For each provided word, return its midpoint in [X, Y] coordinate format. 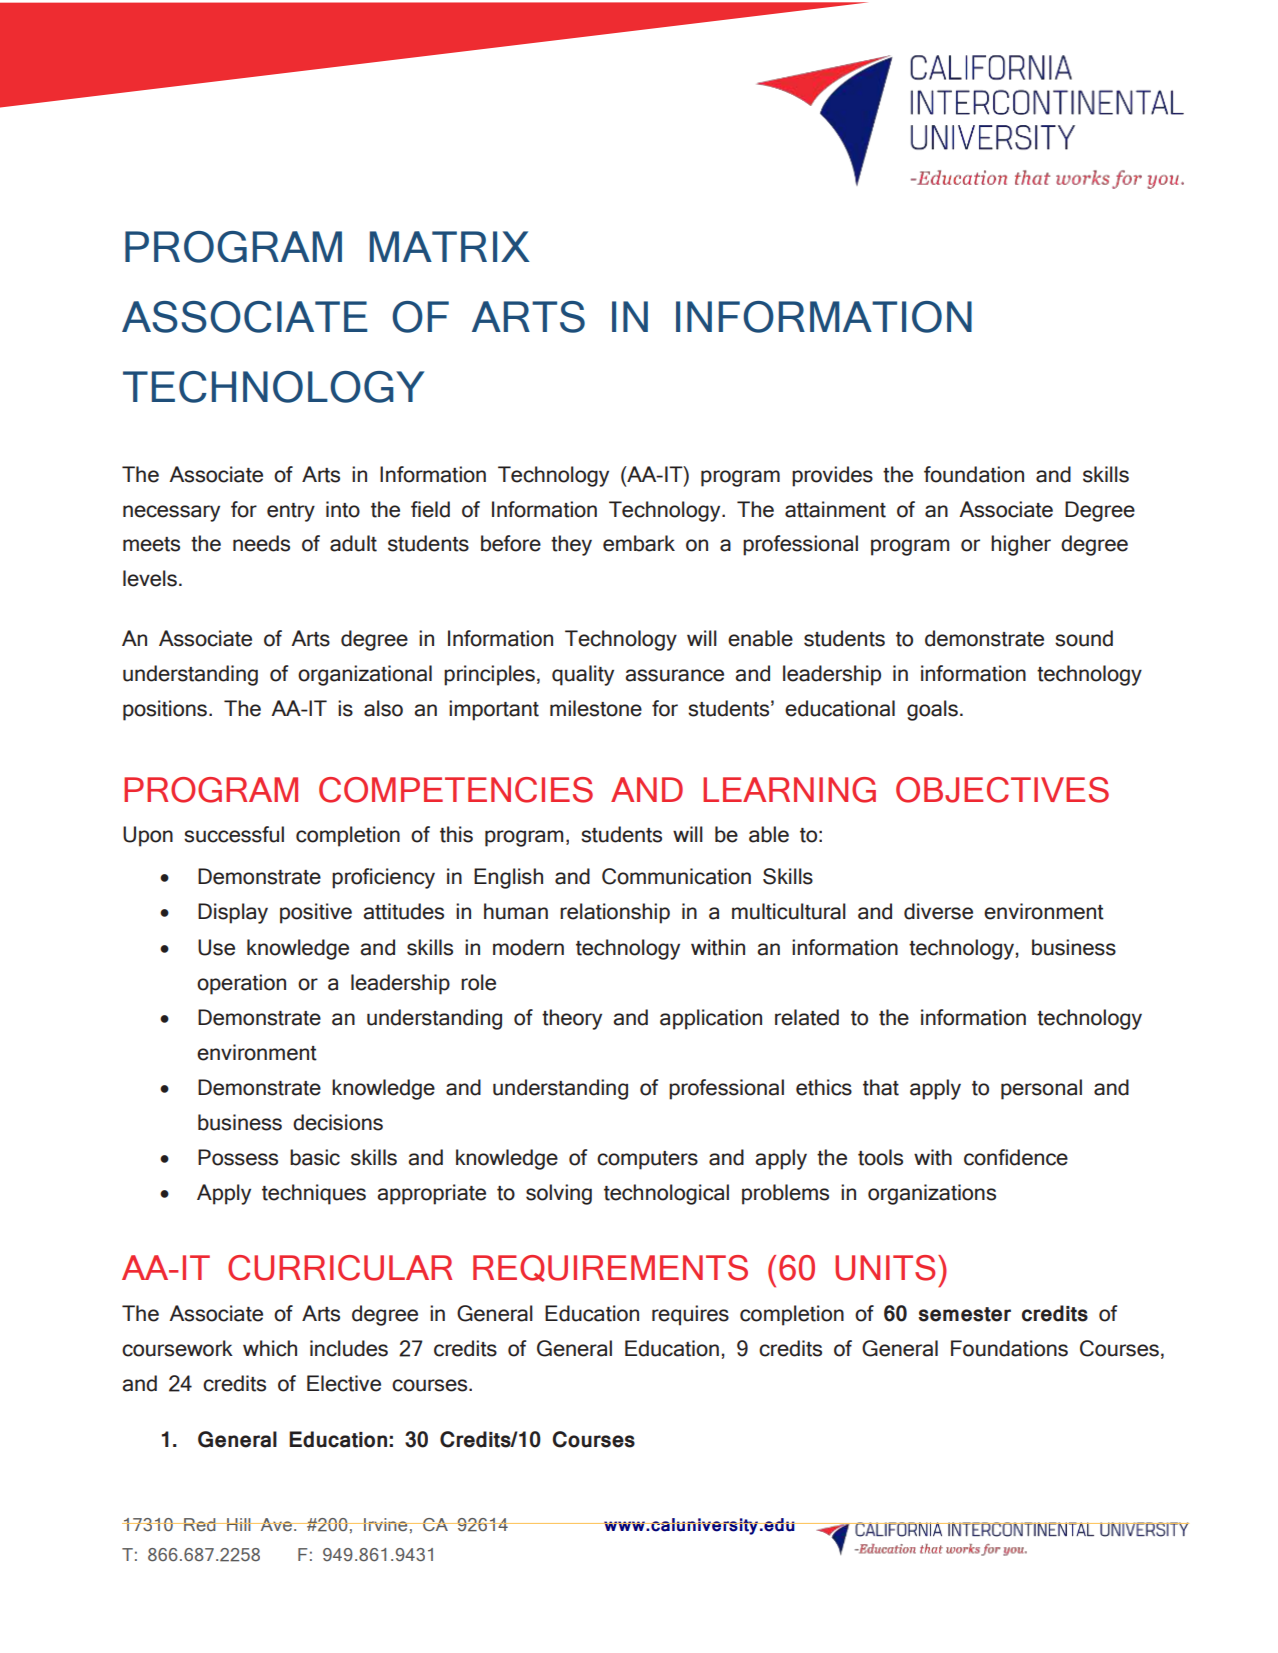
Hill [239, 1524]
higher [1021, 545]
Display [233, 913]
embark [639, 543]
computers [647, 1160]
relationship [615, 913]
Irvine [386, 1524]
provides [832, 476]
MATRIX [450, 246]
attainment [835, 509]
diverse [938, 911]
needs [261, 543]
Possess [238, 1157]
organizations [932, 1194]
